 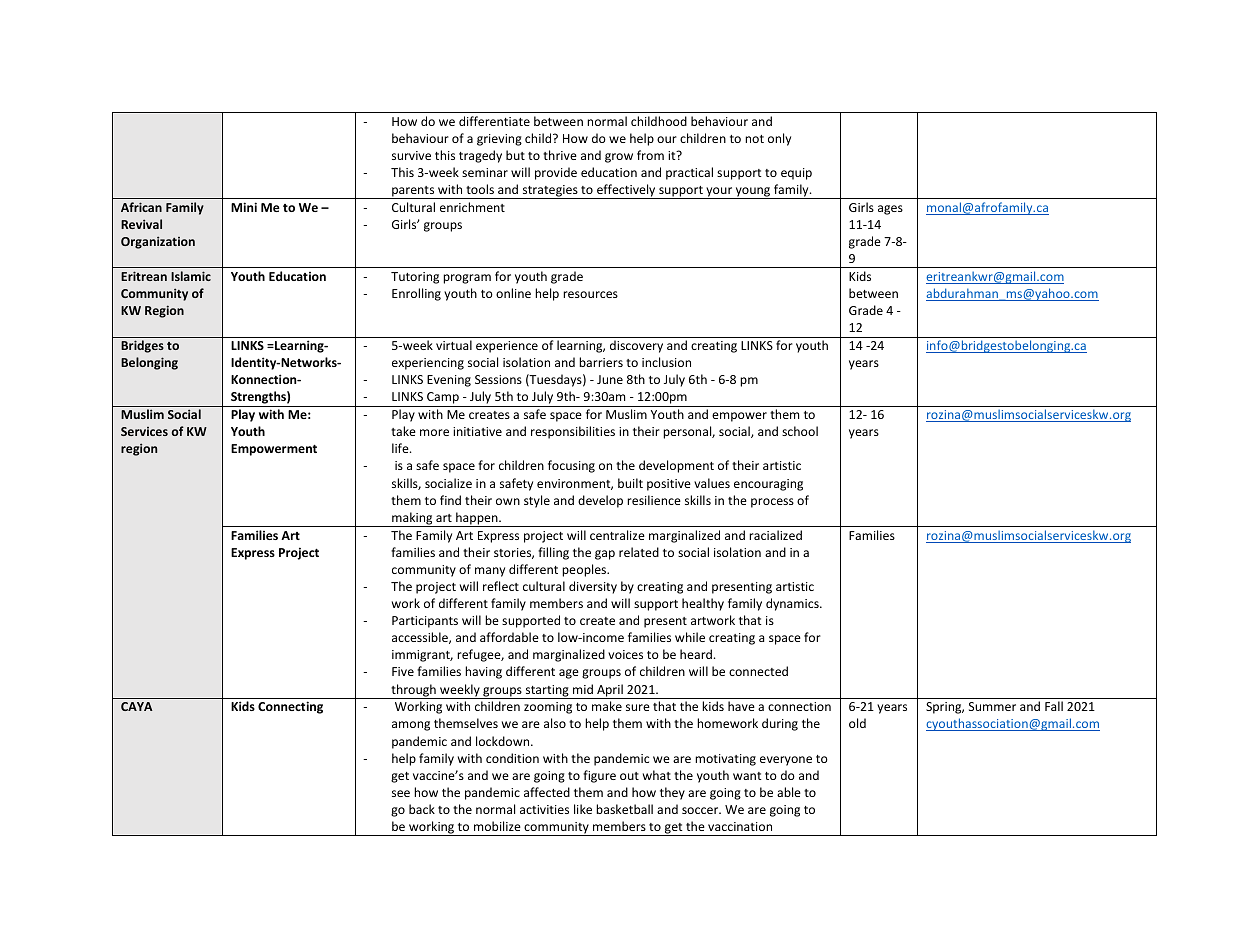 I want to click on grow, so click(x=619, y=158).
